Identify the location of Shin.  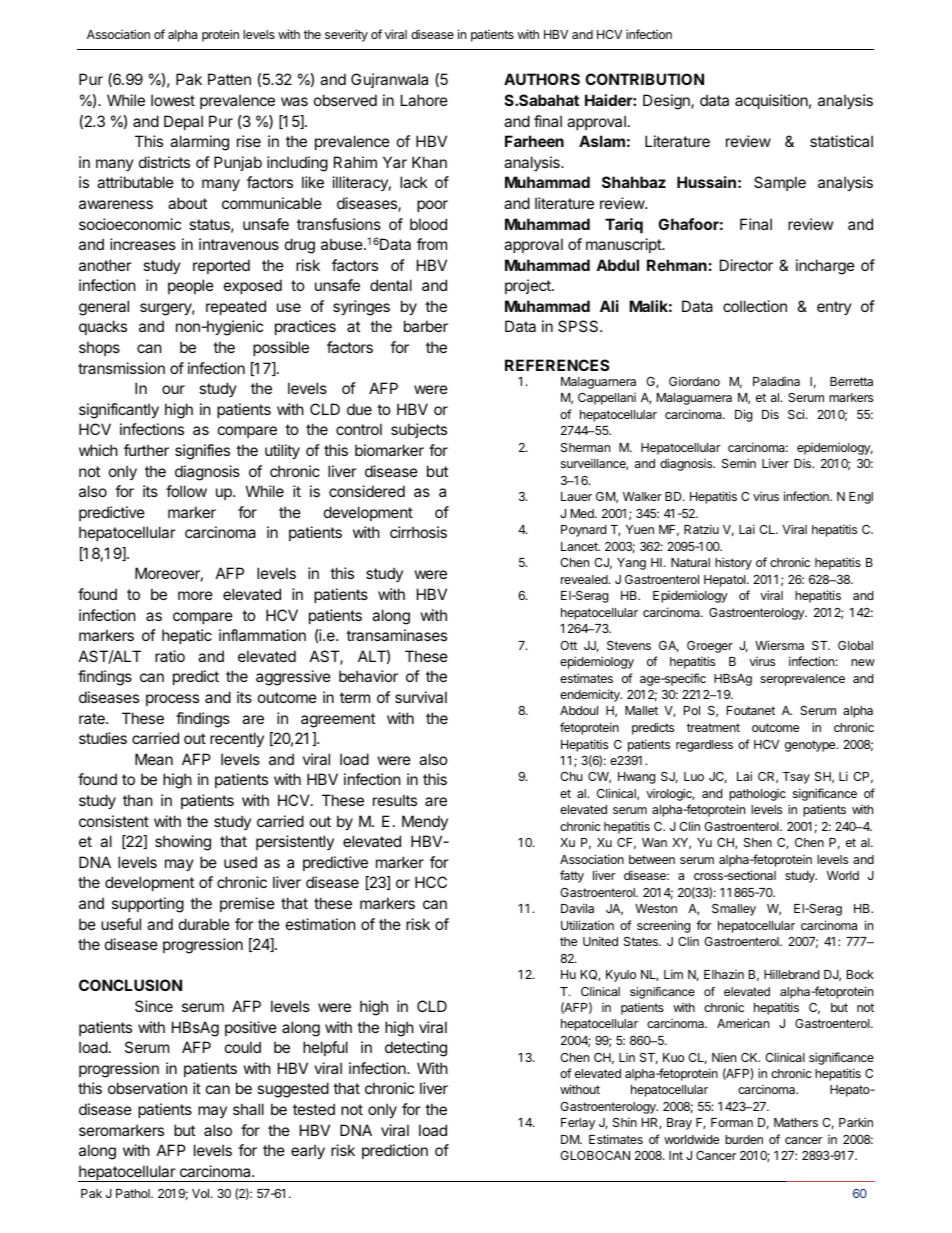
(625, 1122).
